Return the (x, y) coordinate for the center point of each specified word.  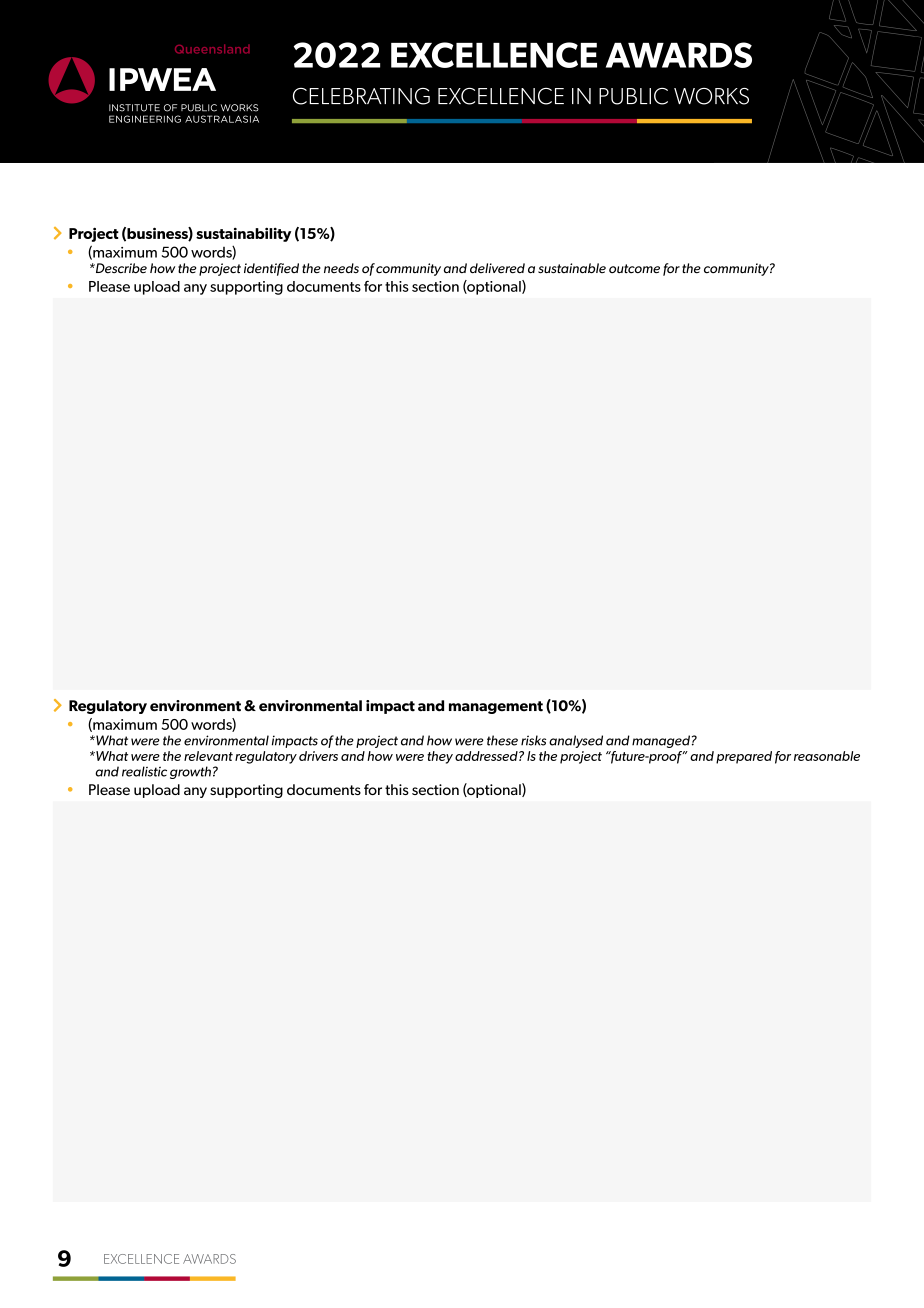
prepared (744, 757)
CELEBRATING (361, 96)
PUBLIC (633, 96)
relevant (208, 756)
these (502, 740)
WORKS (711, 96)
